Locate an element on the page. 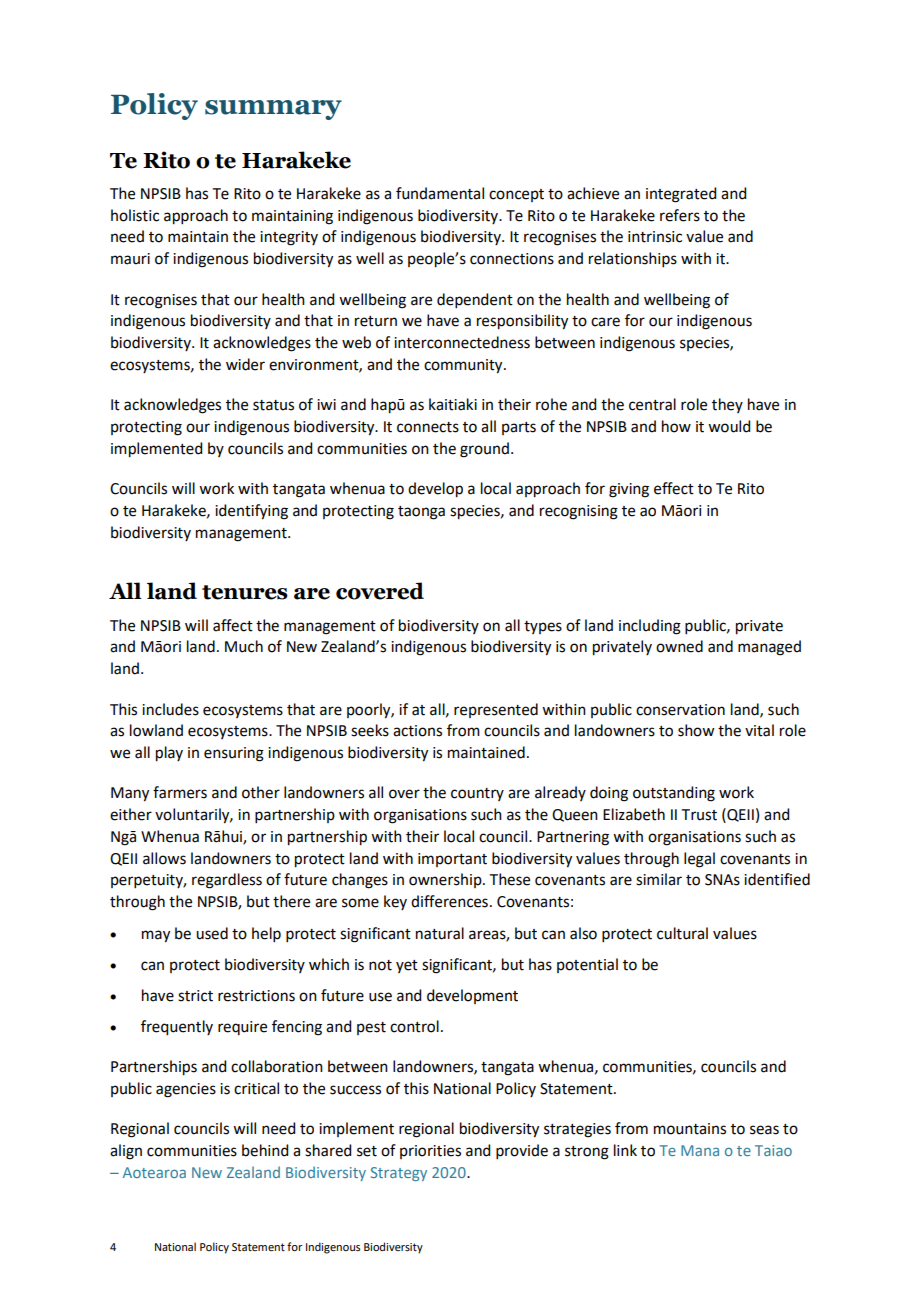 The height and width of the image is (1308, 924). behind is located at coordinates (265, 1150).
